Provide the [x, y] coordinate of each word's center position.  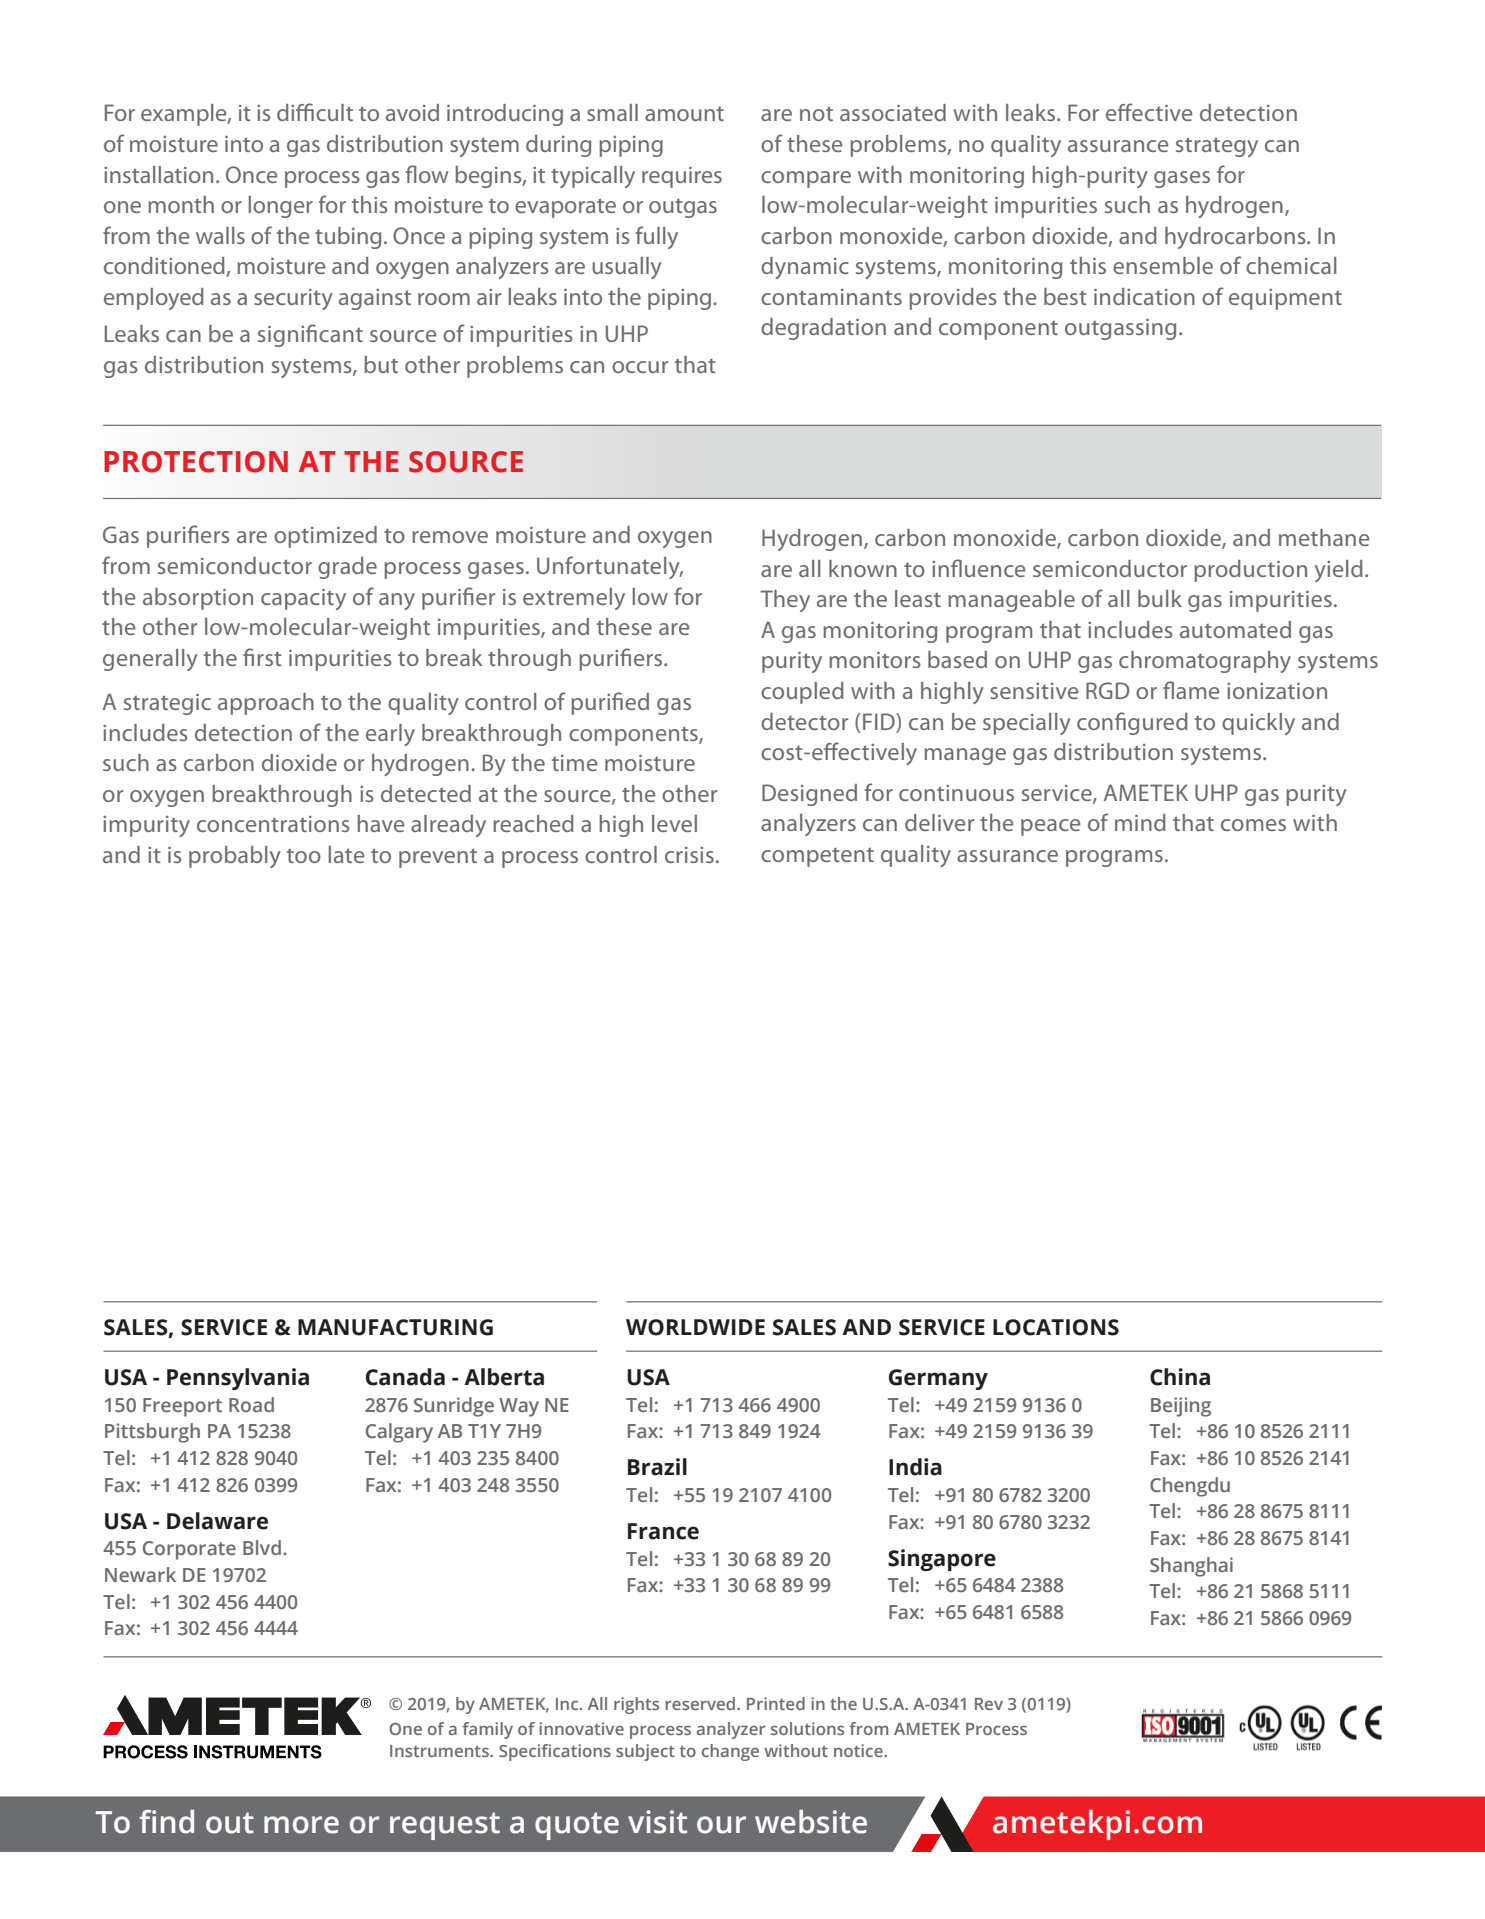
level [674, 823]
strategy [1217, 147]
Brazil [657, 1467]
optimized [325, 537]
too [304, 856]
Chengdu [1190, 1487]
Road [251, 1404]
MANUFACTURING [395, 1327]
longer [281, 207]
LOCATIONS [1056, 1327]
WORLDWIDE [695, 1327]
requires [682, 177]
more [301, 1825]
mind [1140, 822]
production [1250, 571]
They [785, 601]
